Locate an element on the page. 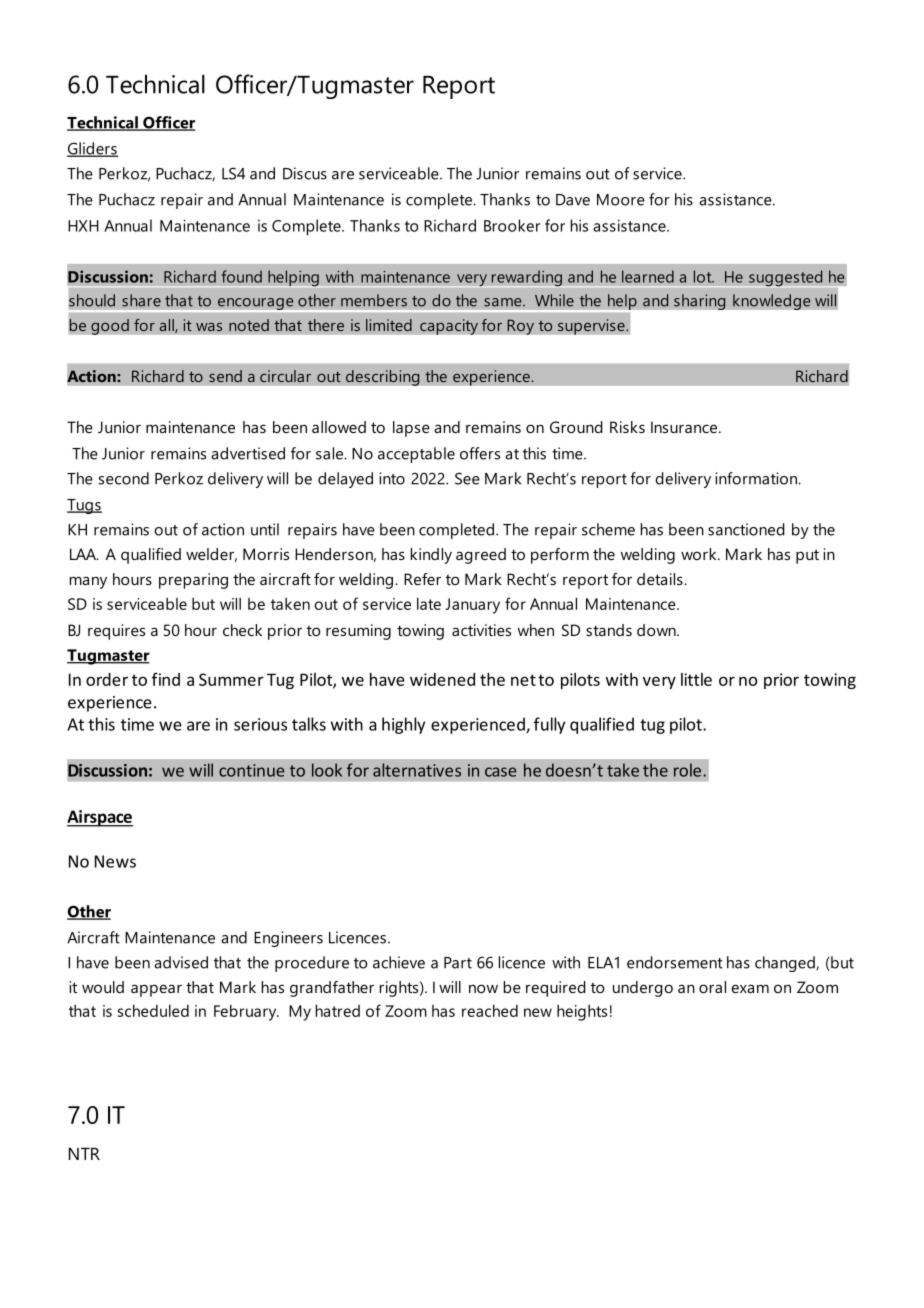 This page has width=924, height=1308. widened is located at coordinates (442, 679).
